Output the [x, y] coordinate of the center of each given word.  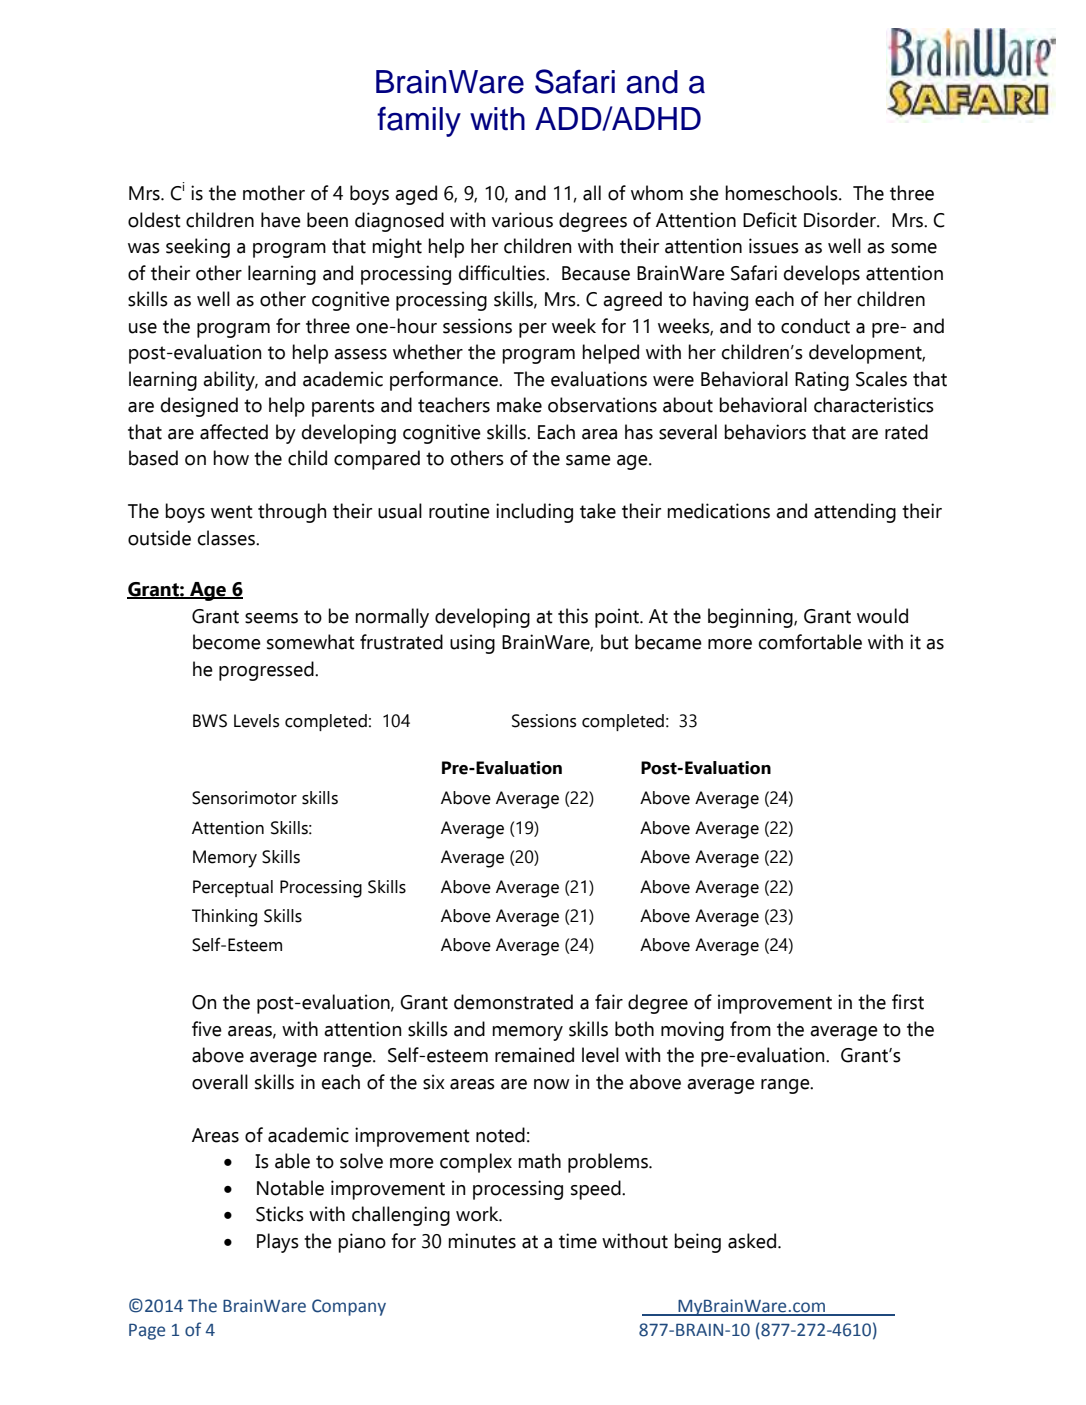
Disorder [841, 220]
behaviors [765, 432]
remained [534, 1055]
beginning [751, 618]
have [281, 220]
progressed [267, 671]
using [472, 644]
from [750, 1029]
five [207, 1029]
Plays [278, 1243]
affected [234, 432]
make [519, 405]
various [522, 220]
